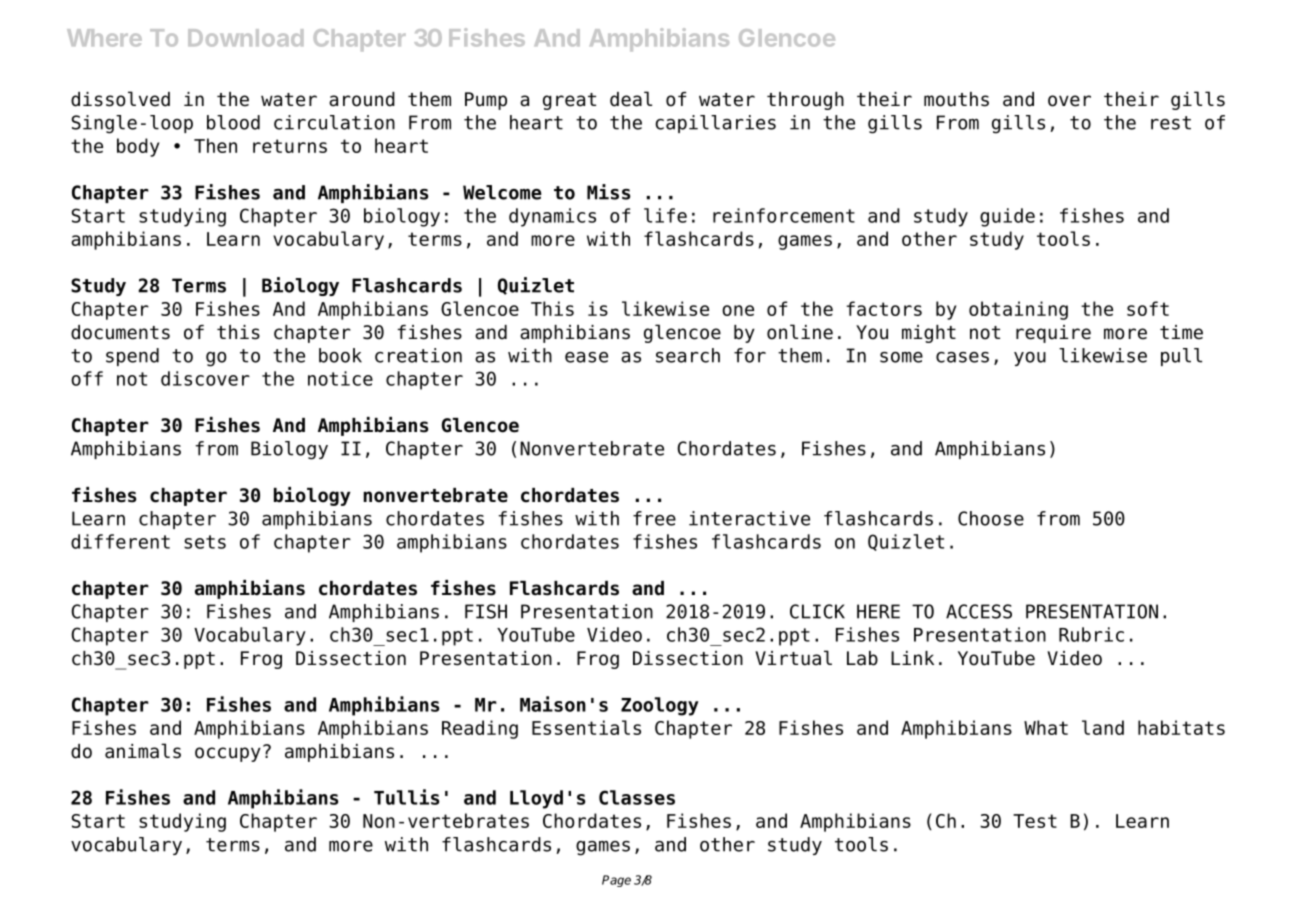  What do you see at coordinates (1007, 217) in the screenshot?
I see `guide` at bounding box center [1007, 217].
